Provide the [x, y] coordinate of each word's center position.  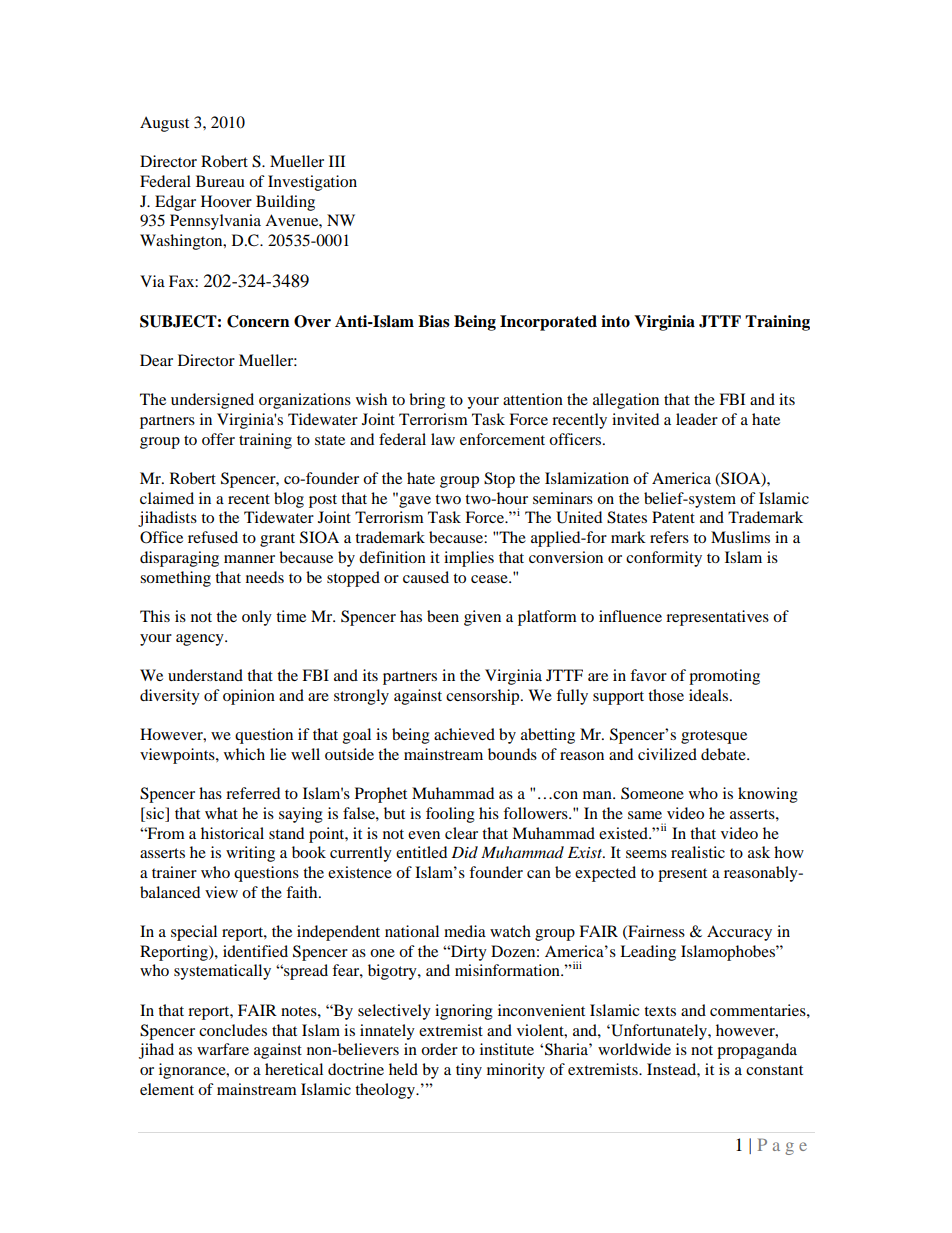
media [465, 931]
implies [469, 559]
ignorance [193, 1071]
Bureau [220, 181]
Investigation [312, 183]
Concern [258, 321]
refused [213, 537]
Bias [434, 321]
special [194, 933]
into [615, 321]
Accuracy [739, 933]
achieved [464, 734]
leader [697, 419]
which [244, 754]
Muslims [740, 537]
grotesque [714, 737]
